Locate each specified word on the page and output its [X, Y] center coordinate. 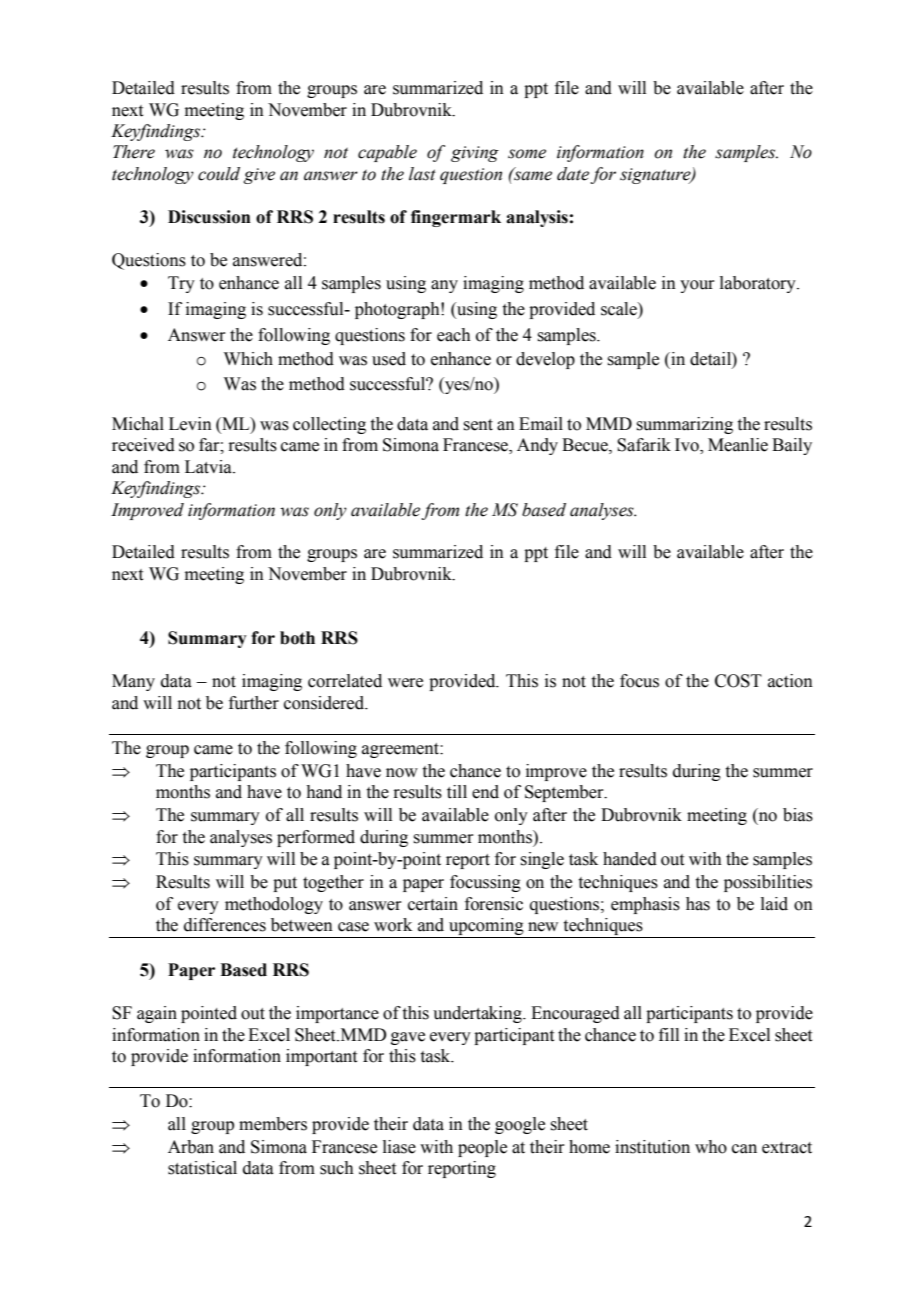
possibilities [768, 883]
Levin [190, 424]
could [219, 174]
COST [738, 681]
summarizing [684, 425]
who [711, 1147]
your [697, 286]
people [482, 1148]
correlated [345, 681]
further [254, 703]
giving [475, 154]
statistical [202, 1168]
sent [478, 425]
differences [225, 925]
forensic [494, 904]
